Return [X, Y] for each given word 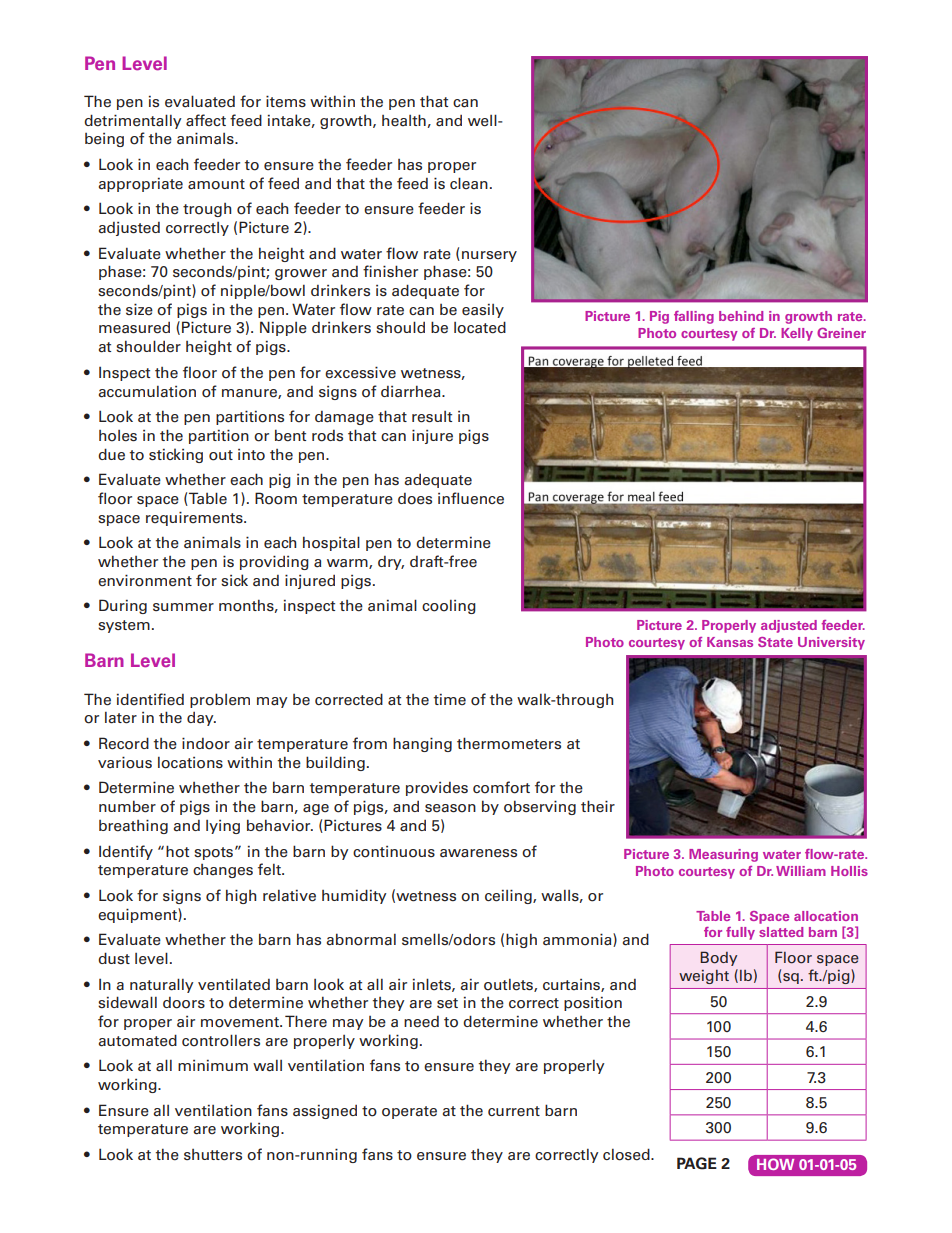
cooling [449, 607]
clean [469, 183]
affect [206, 120]
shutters [213, 1155]
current [514, 1111]
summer [183, 607]
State [775, 642]
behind [741, 316]
